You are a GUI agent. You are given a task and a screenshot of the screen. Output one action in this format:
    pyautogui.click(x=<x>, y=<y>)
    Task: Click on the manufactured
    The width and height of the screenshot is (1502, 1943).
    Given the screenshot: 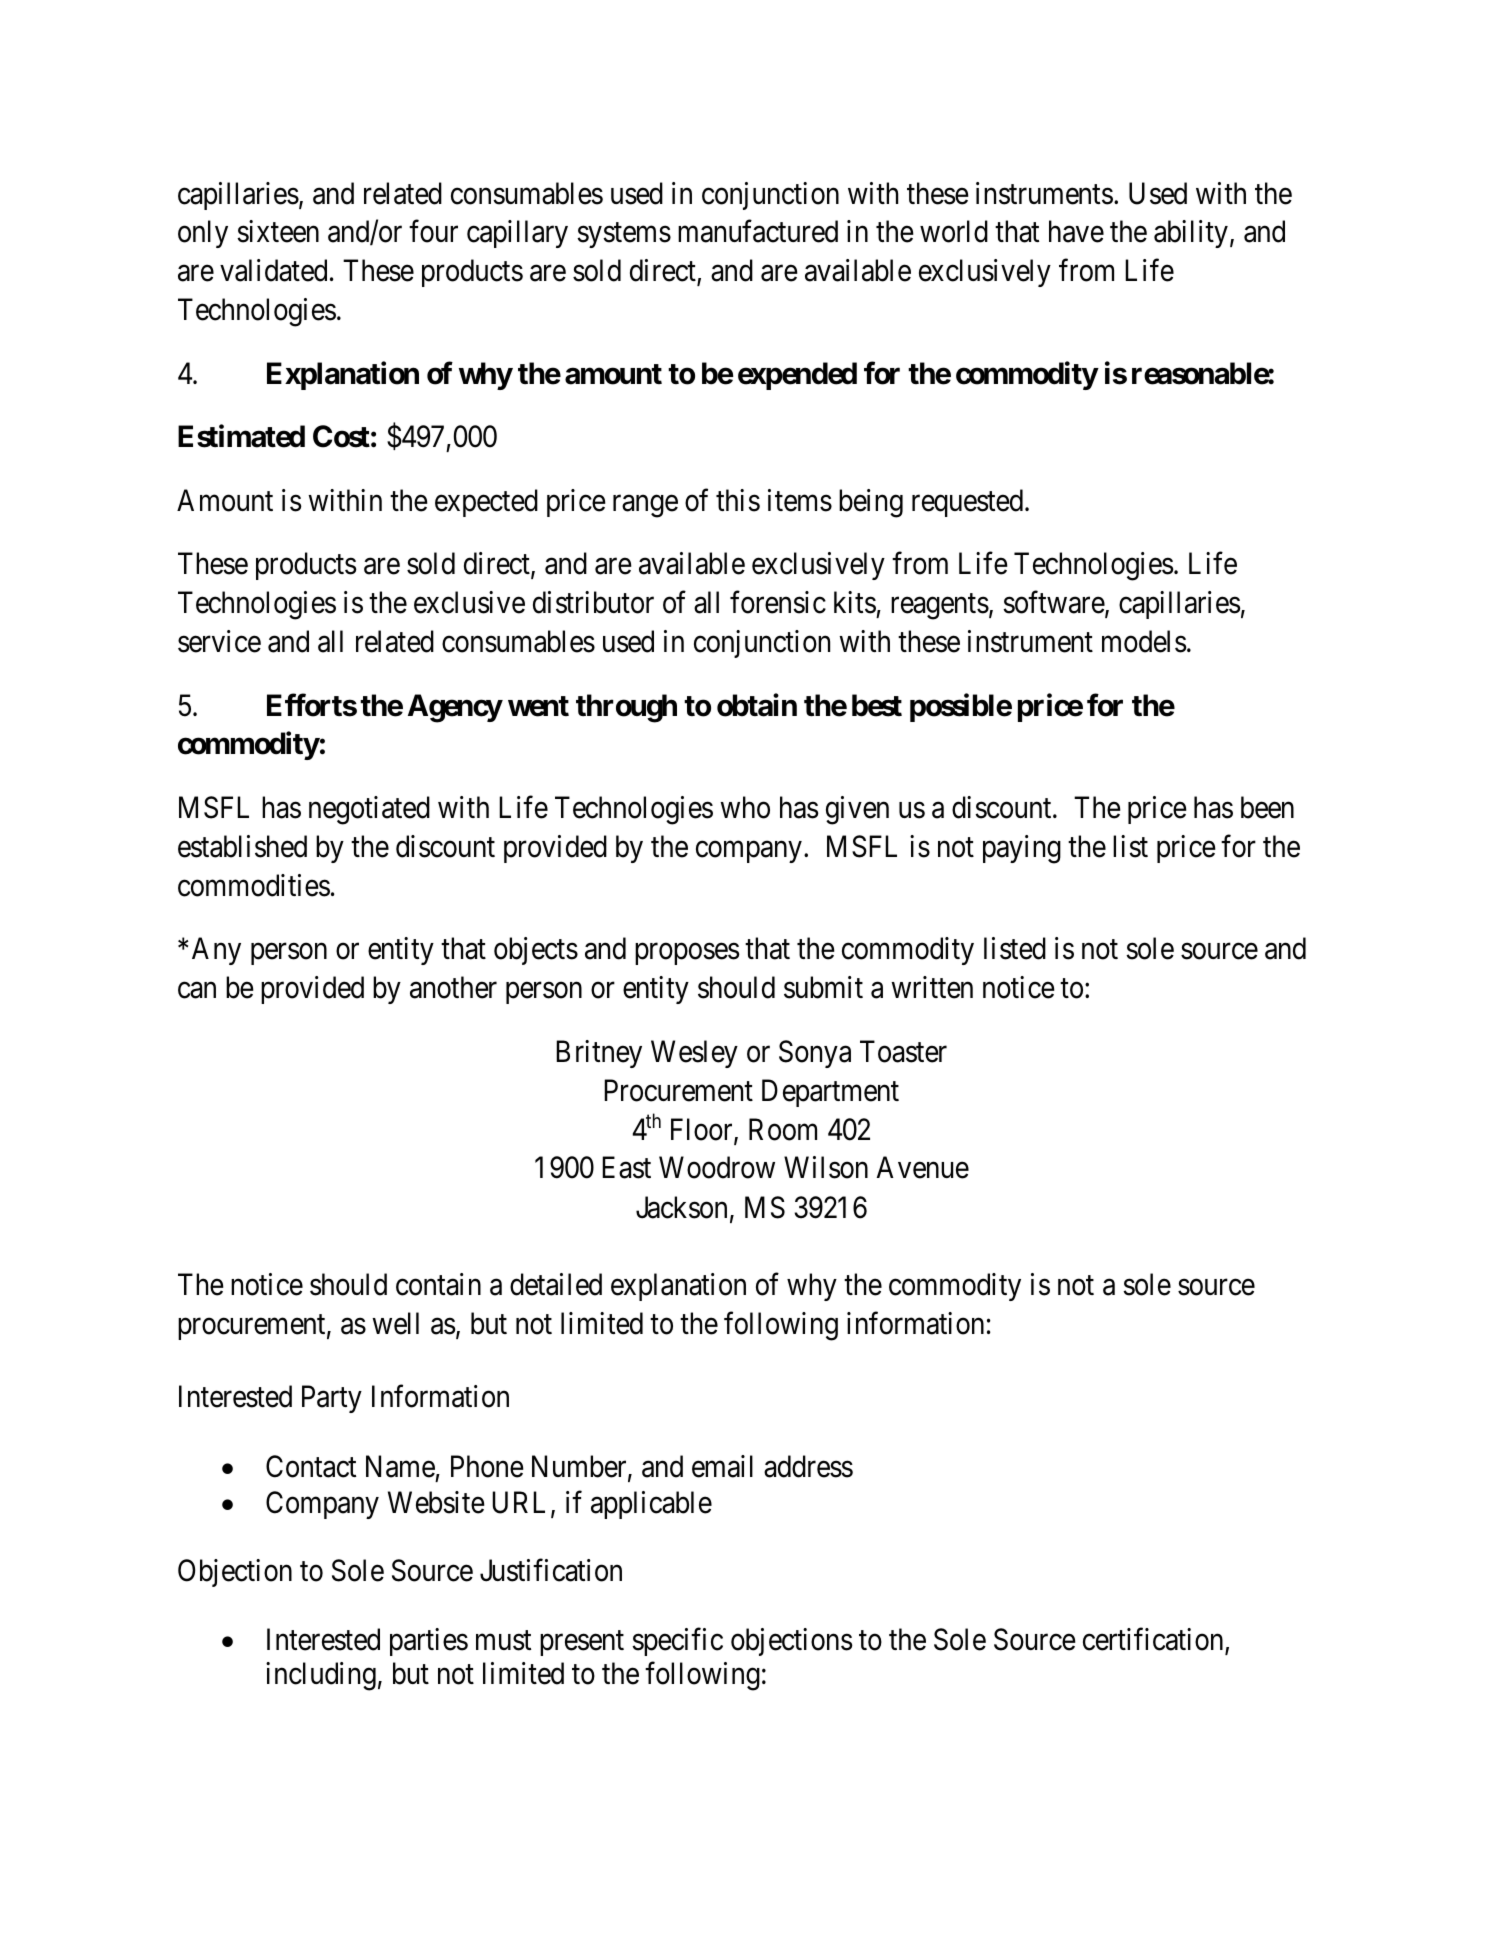 What is the action you would take?
    pyautogui.click(x=758, y=231)
